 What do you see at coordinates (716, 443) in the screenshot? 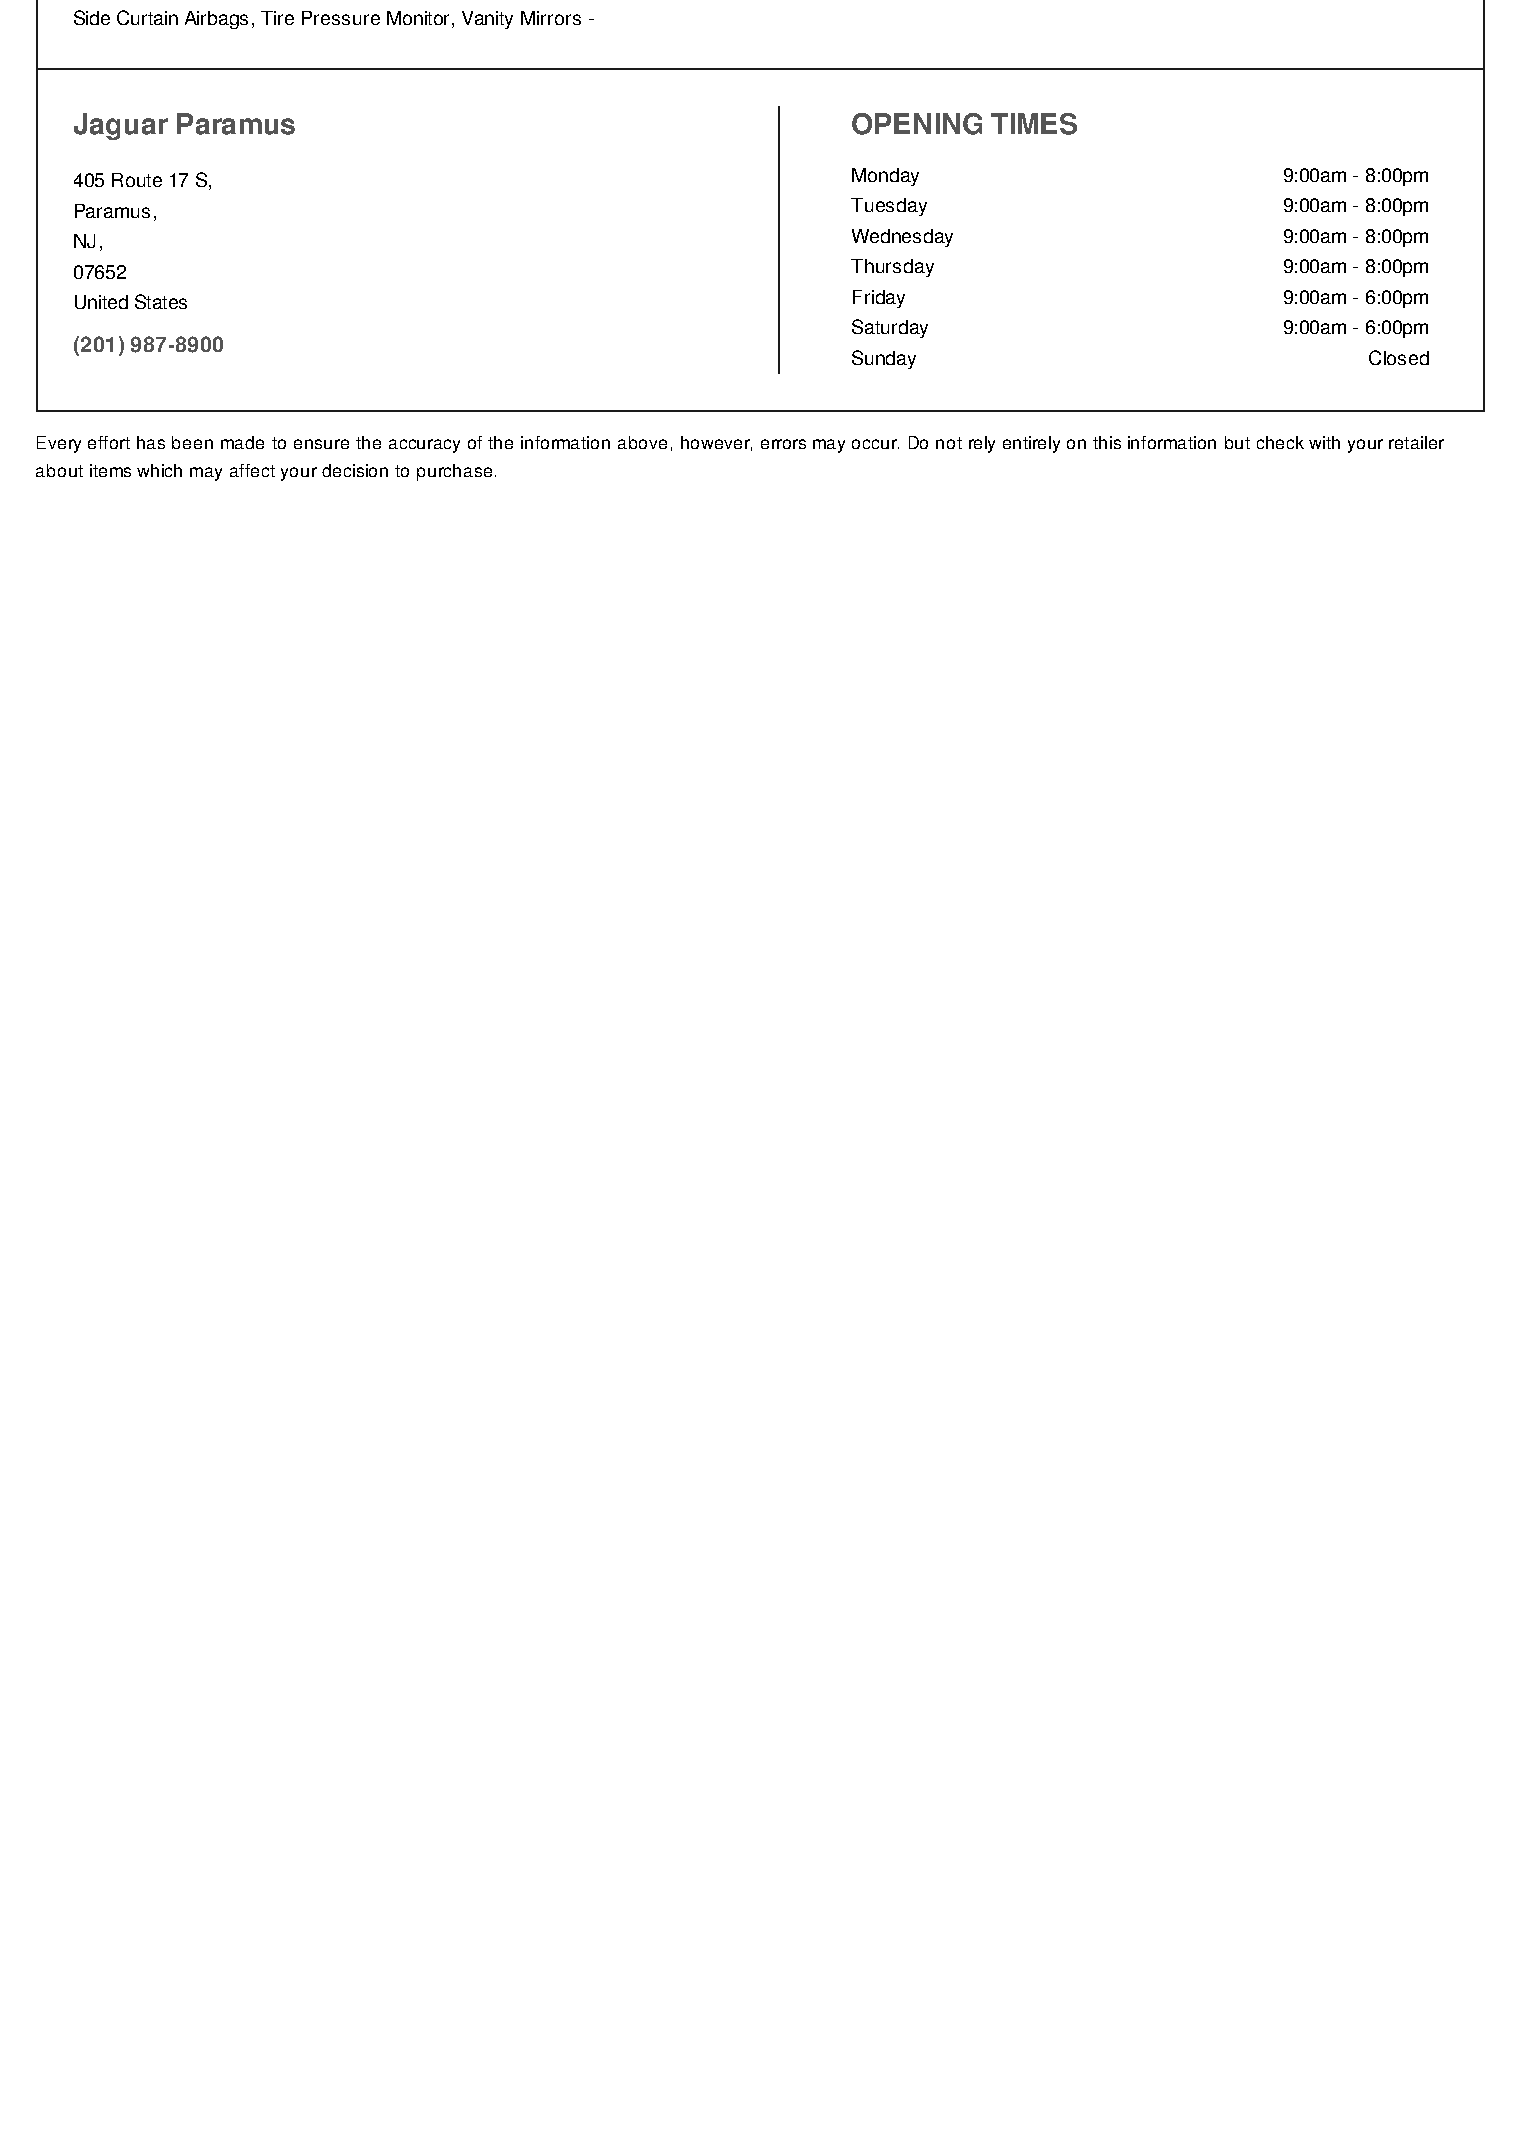
I see `however` at bounding box center [716, 443].
